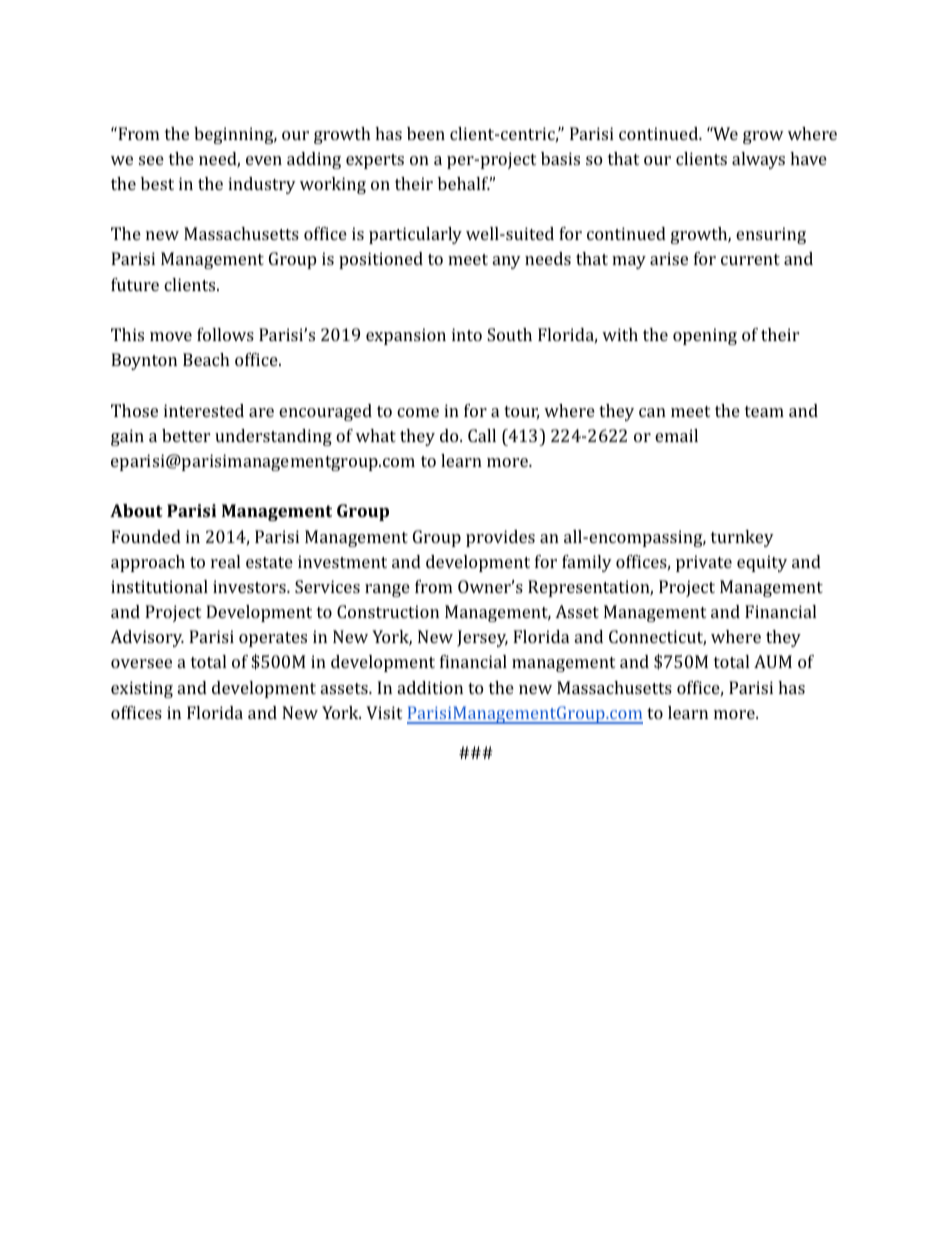 The height and width of the document is (1233, 952). Describe the element at coordinates (426, 133) in the document. I see `been` at that location.
